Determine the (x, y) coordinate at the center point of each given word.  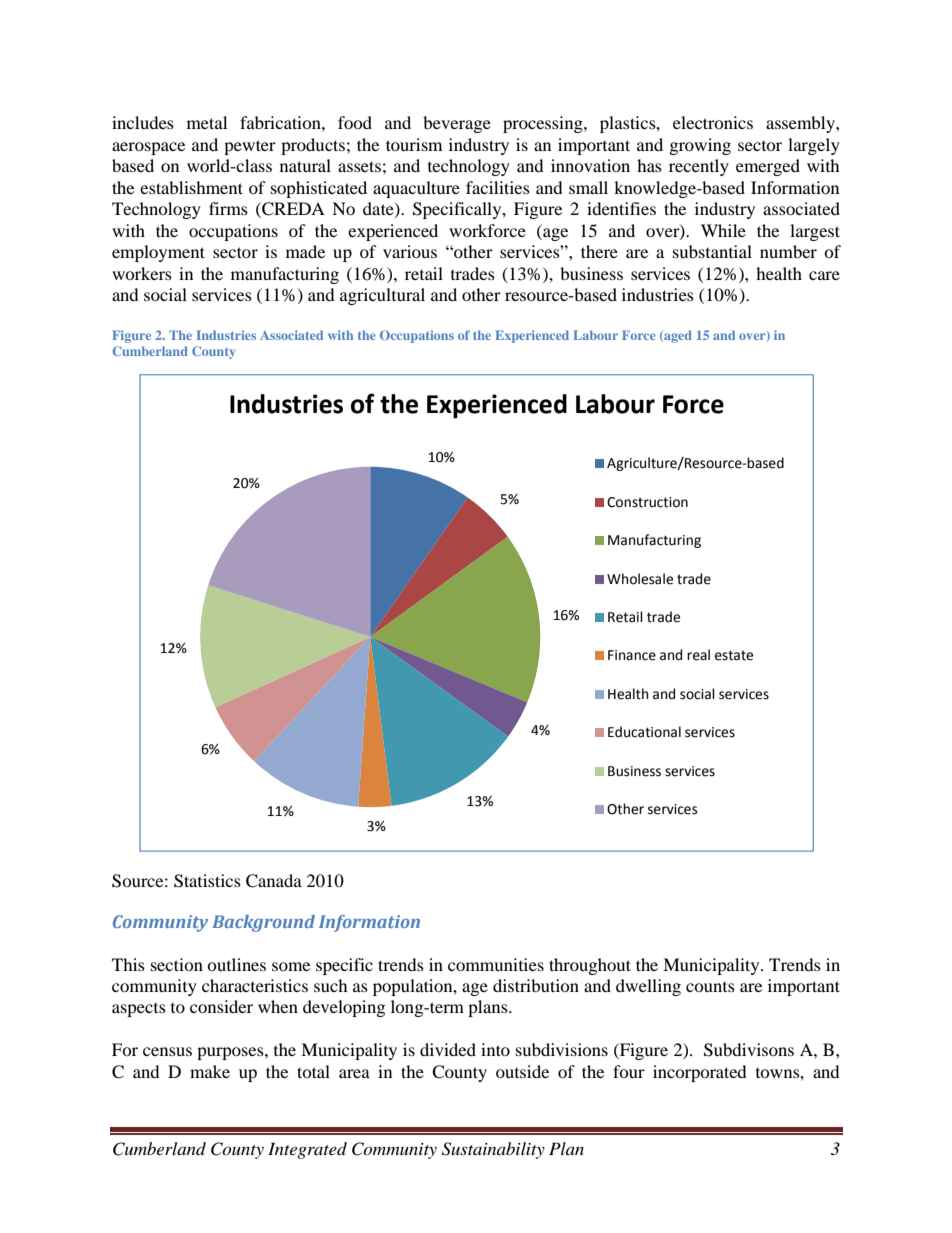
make (210, 1071)
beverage (457, 124)
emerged (768, 167)
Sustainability (493, 1150)
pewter (250, 147)
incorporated (700, 1073)
